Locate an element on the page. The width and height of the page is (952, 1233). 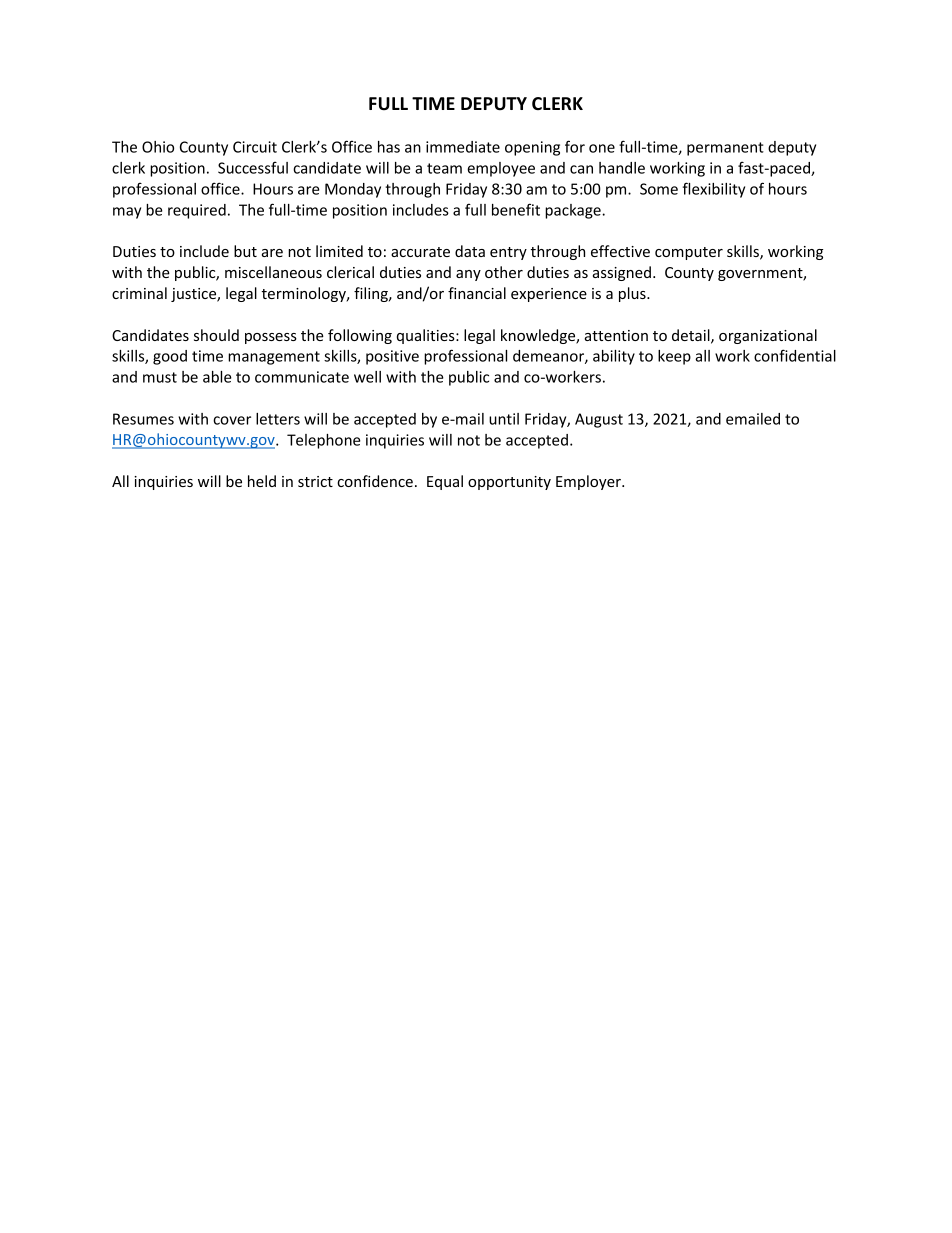
but is located at coordinates (245, 251).
